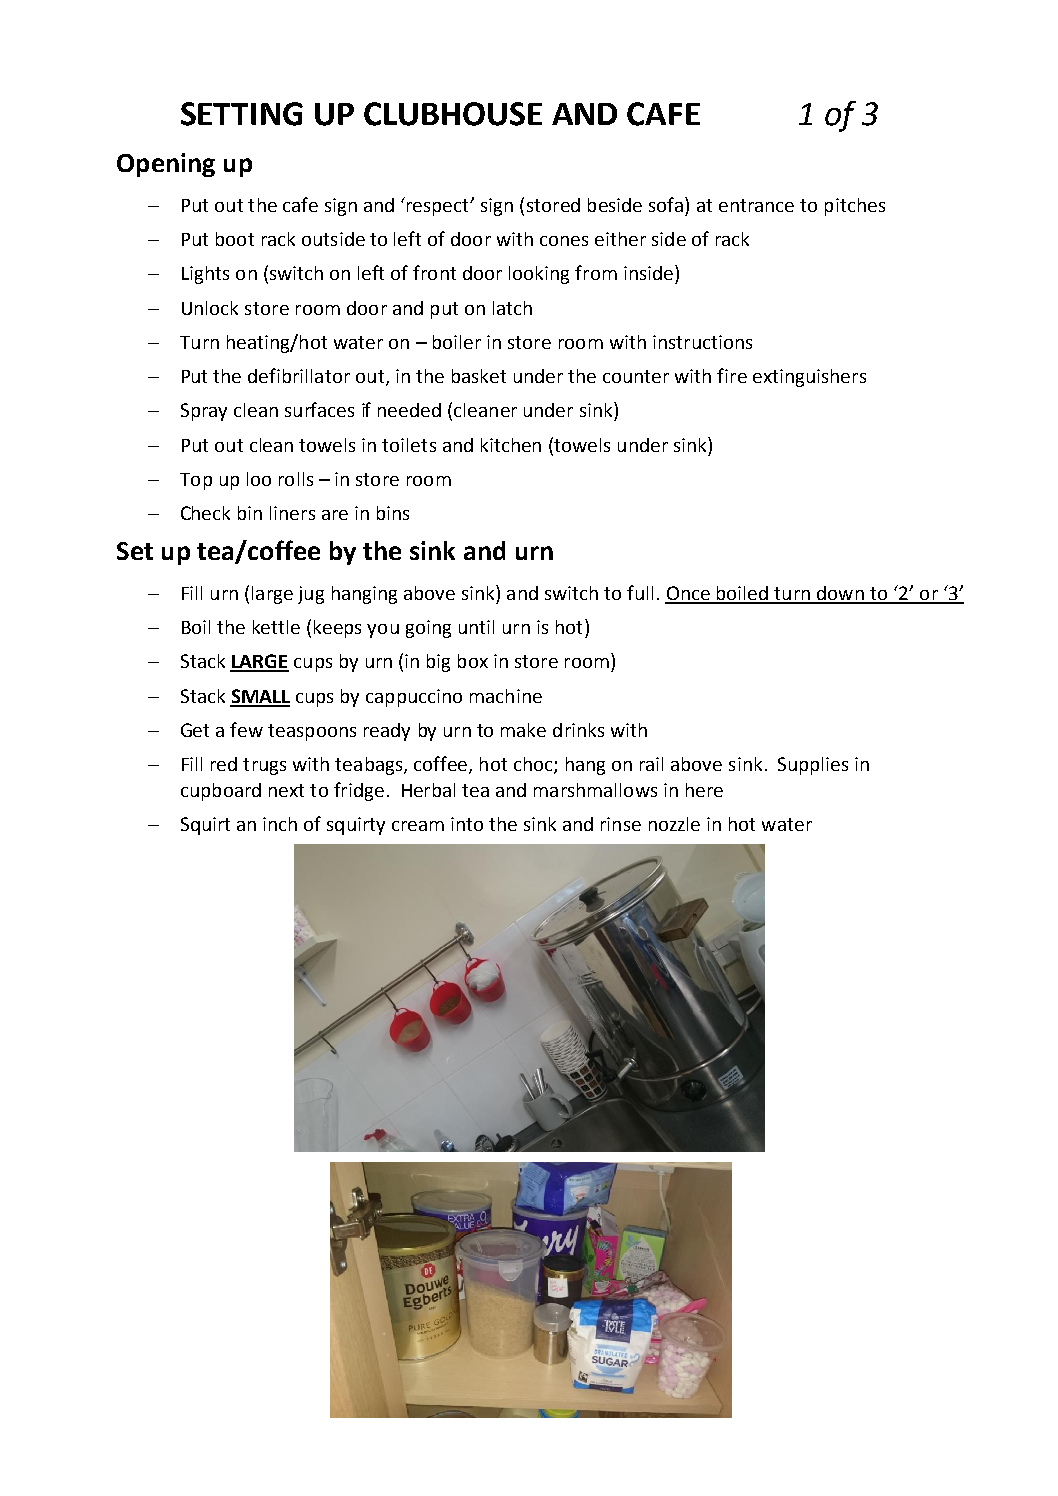 Image resolution: width=1058 pixels, height=1496 pixels. What do you see at coordinates (296, 479) in the screenshot?
I see `rolls` at bounding box center [296, 479].
